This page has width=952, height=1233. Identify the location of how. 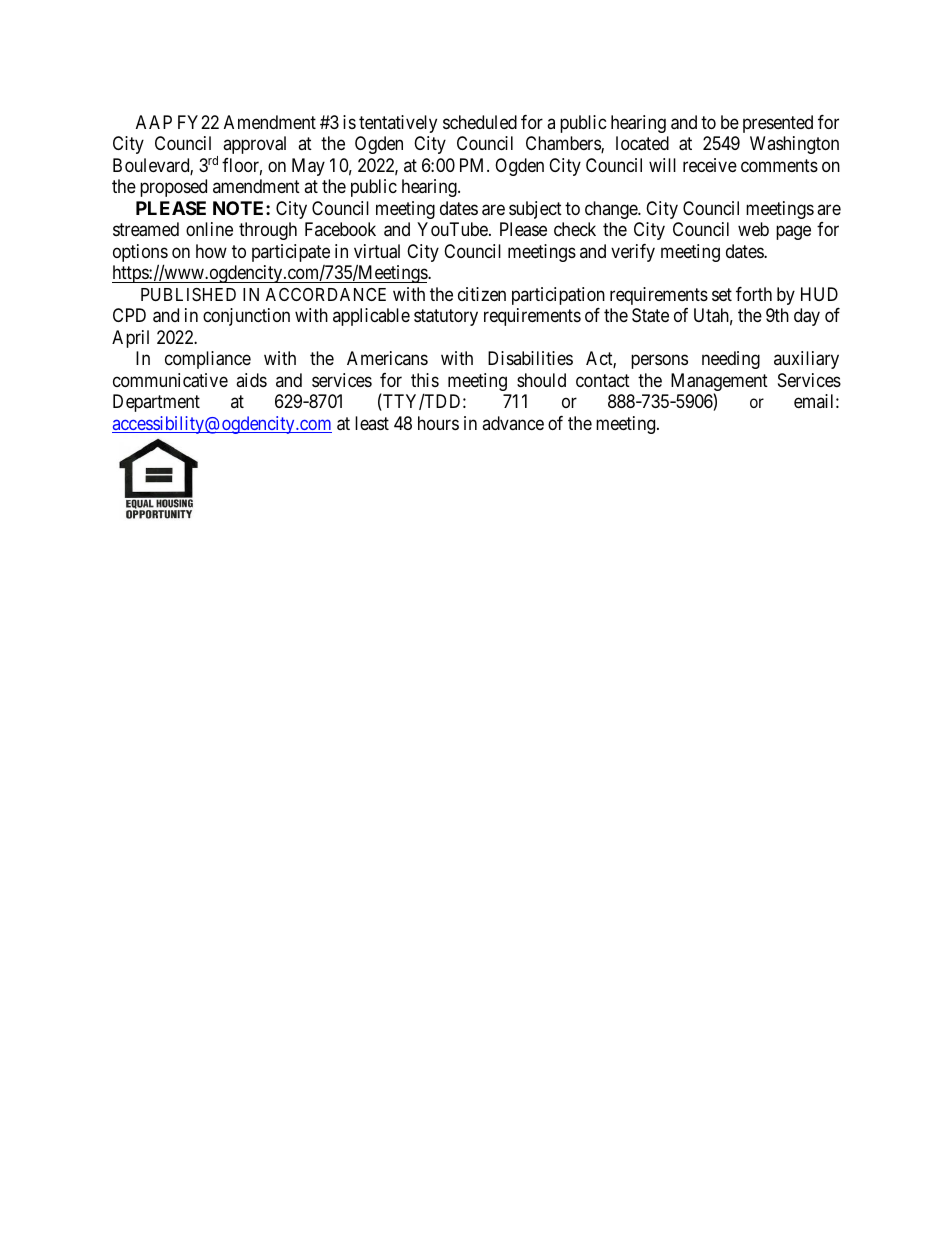
(211, 251).
